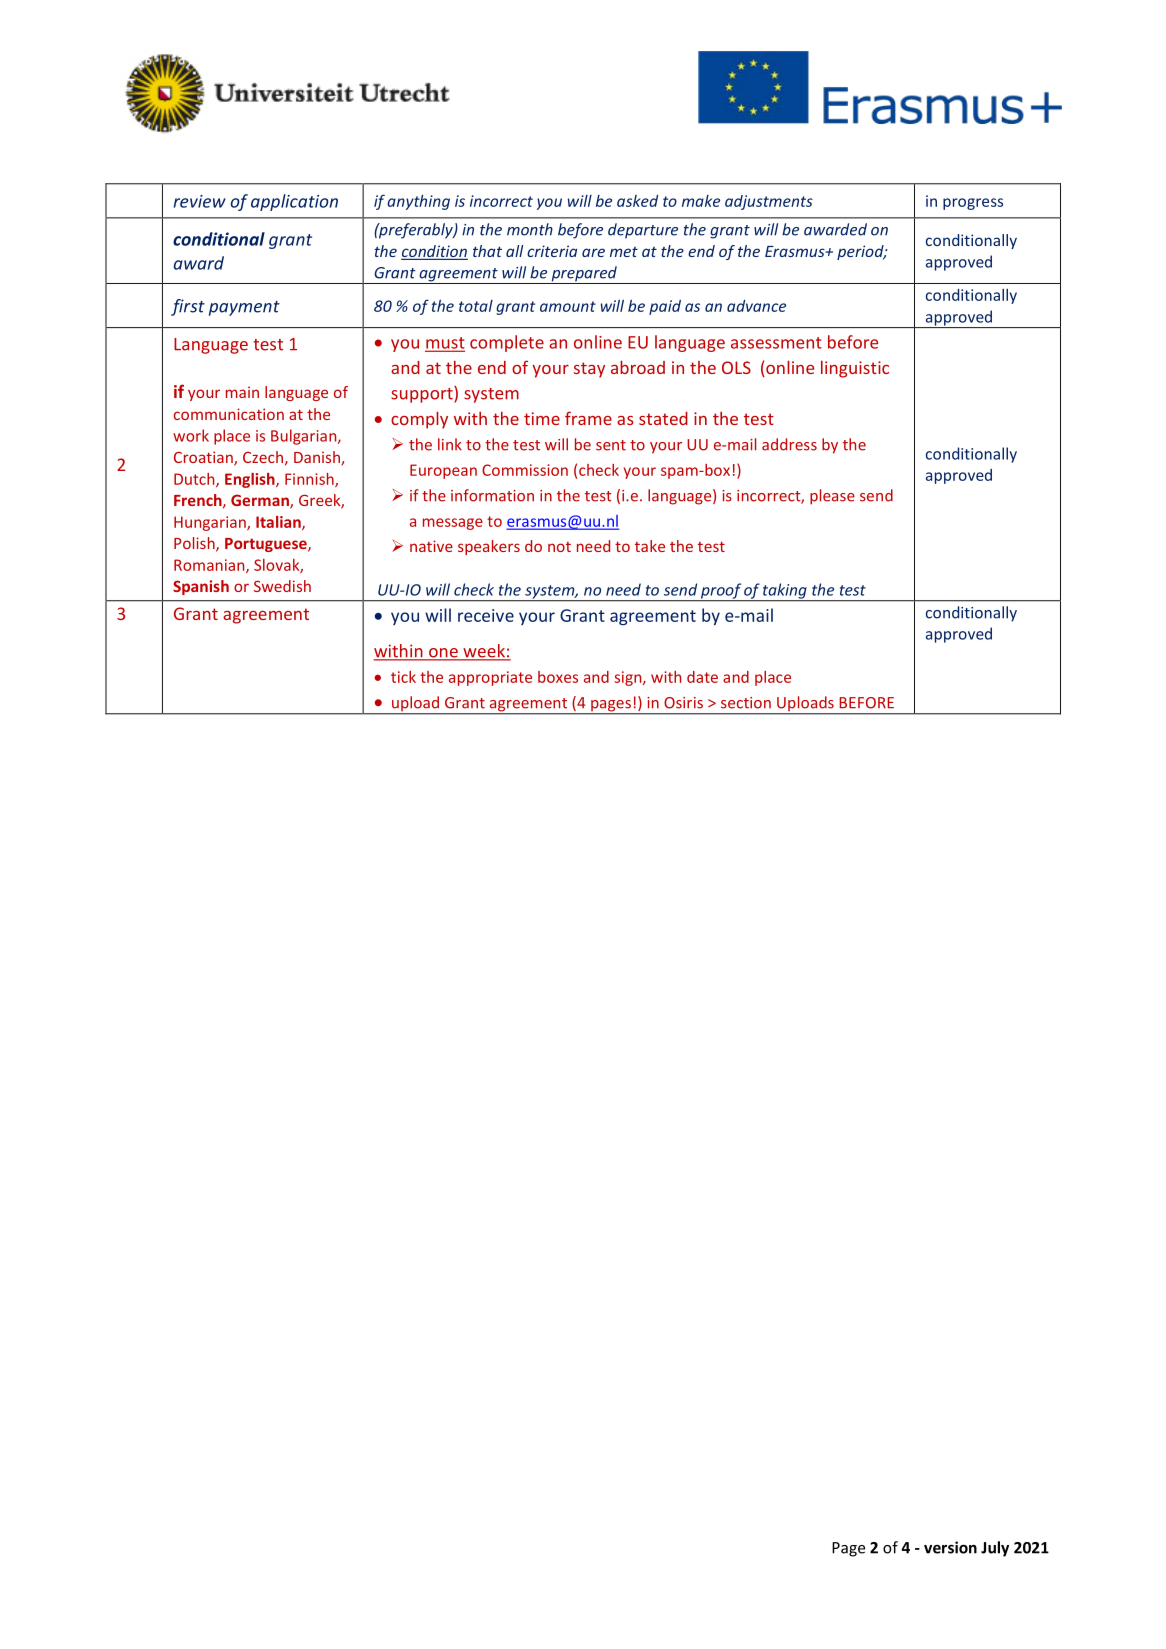 The image size is (1166, 1649). Describe the element at coordinates (683, 703) in the screenshot. I see `Osiris` at that location.
